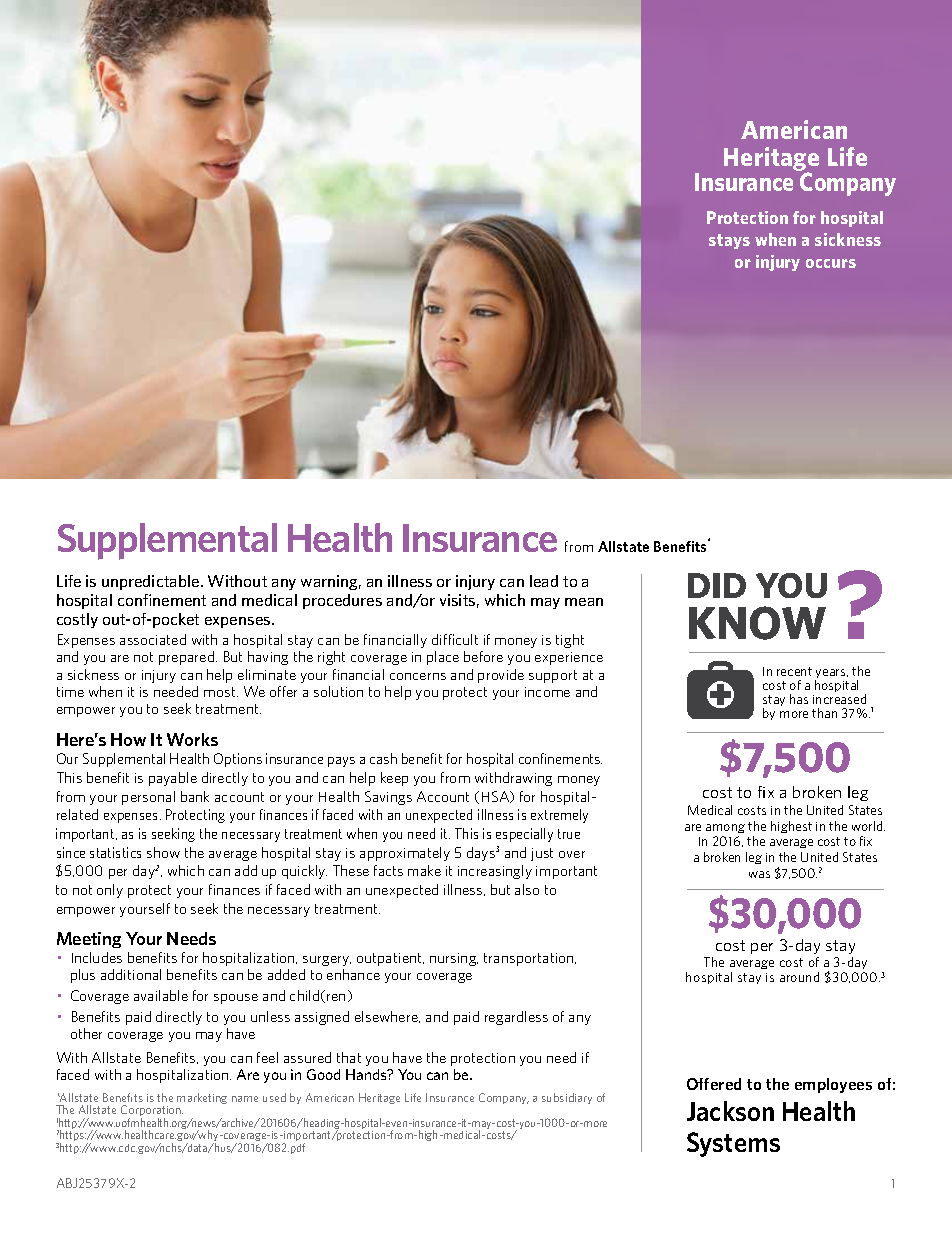 Image resolution: width=952 pixels, height=1233 pixels. What do you see at coordinates (544, 581) in the screenshot?
I see `lead` at bounding box center [544, 581].
